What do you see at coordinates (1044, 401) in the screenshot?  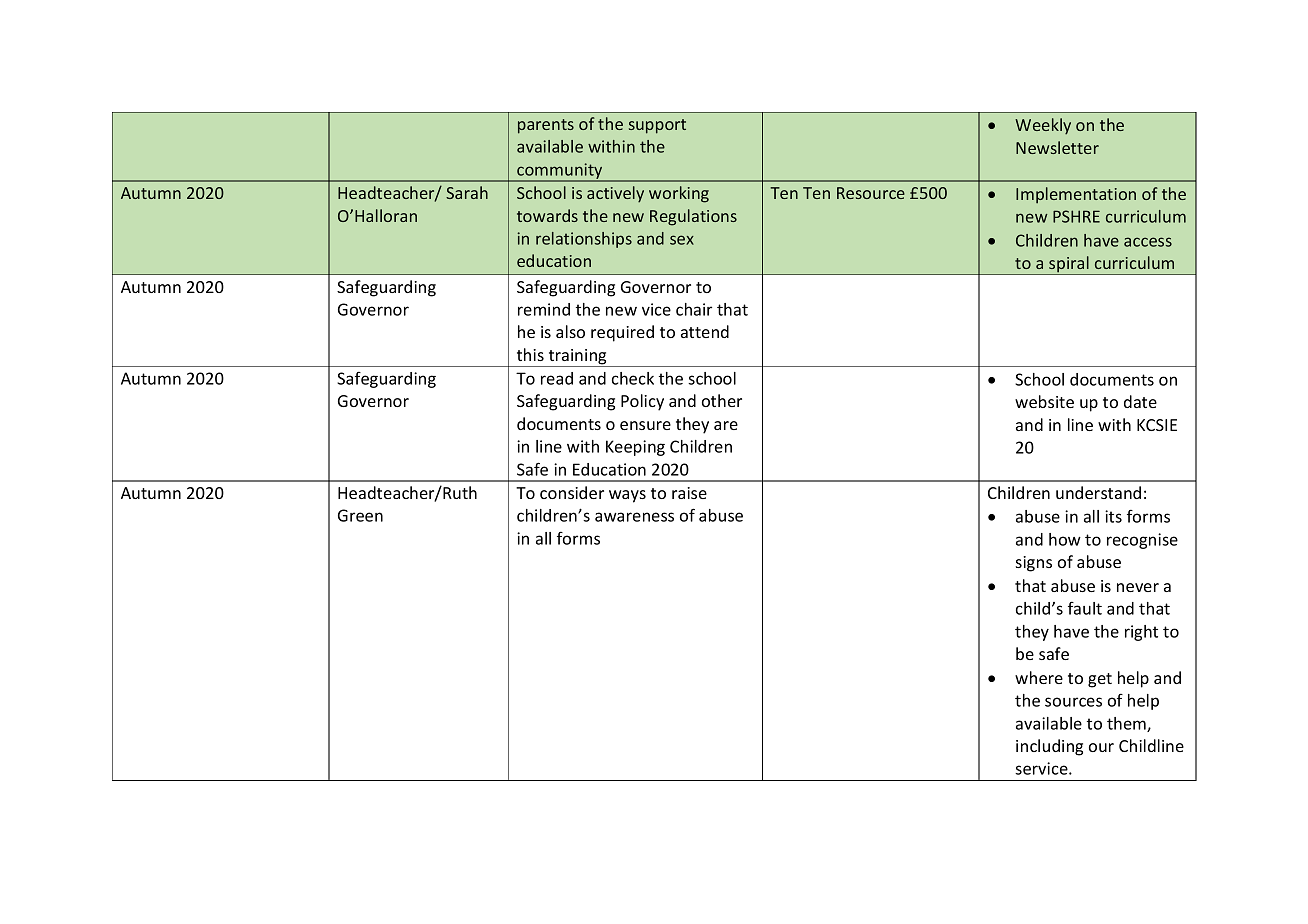 I see `website` at bounding box center [1044, 401].
